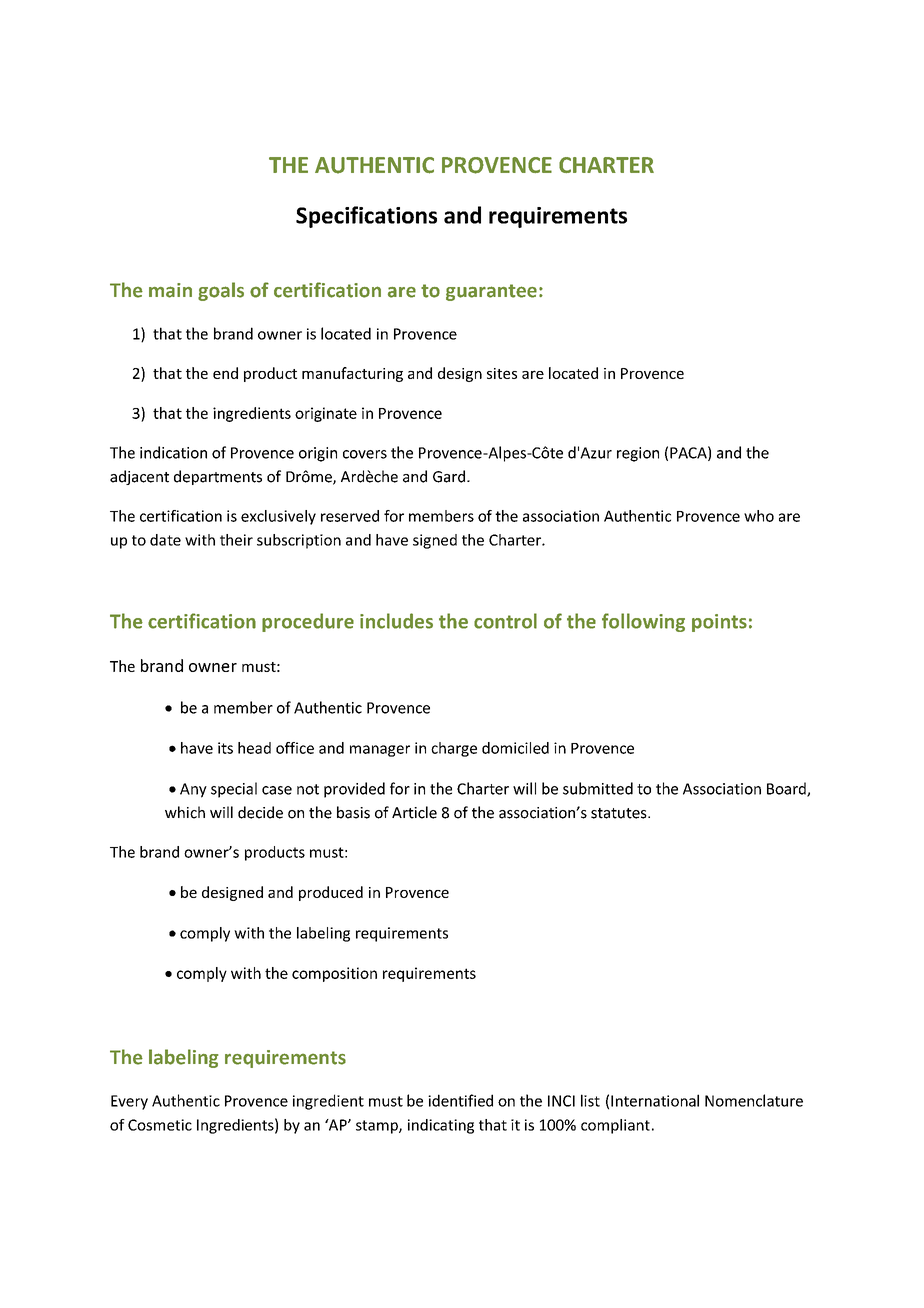 This screenshot has width=924, height=1308. What do you see at coordinates (460, 1100) in the screenshot?
I see `identified` at bounding box center [460, 1100].
